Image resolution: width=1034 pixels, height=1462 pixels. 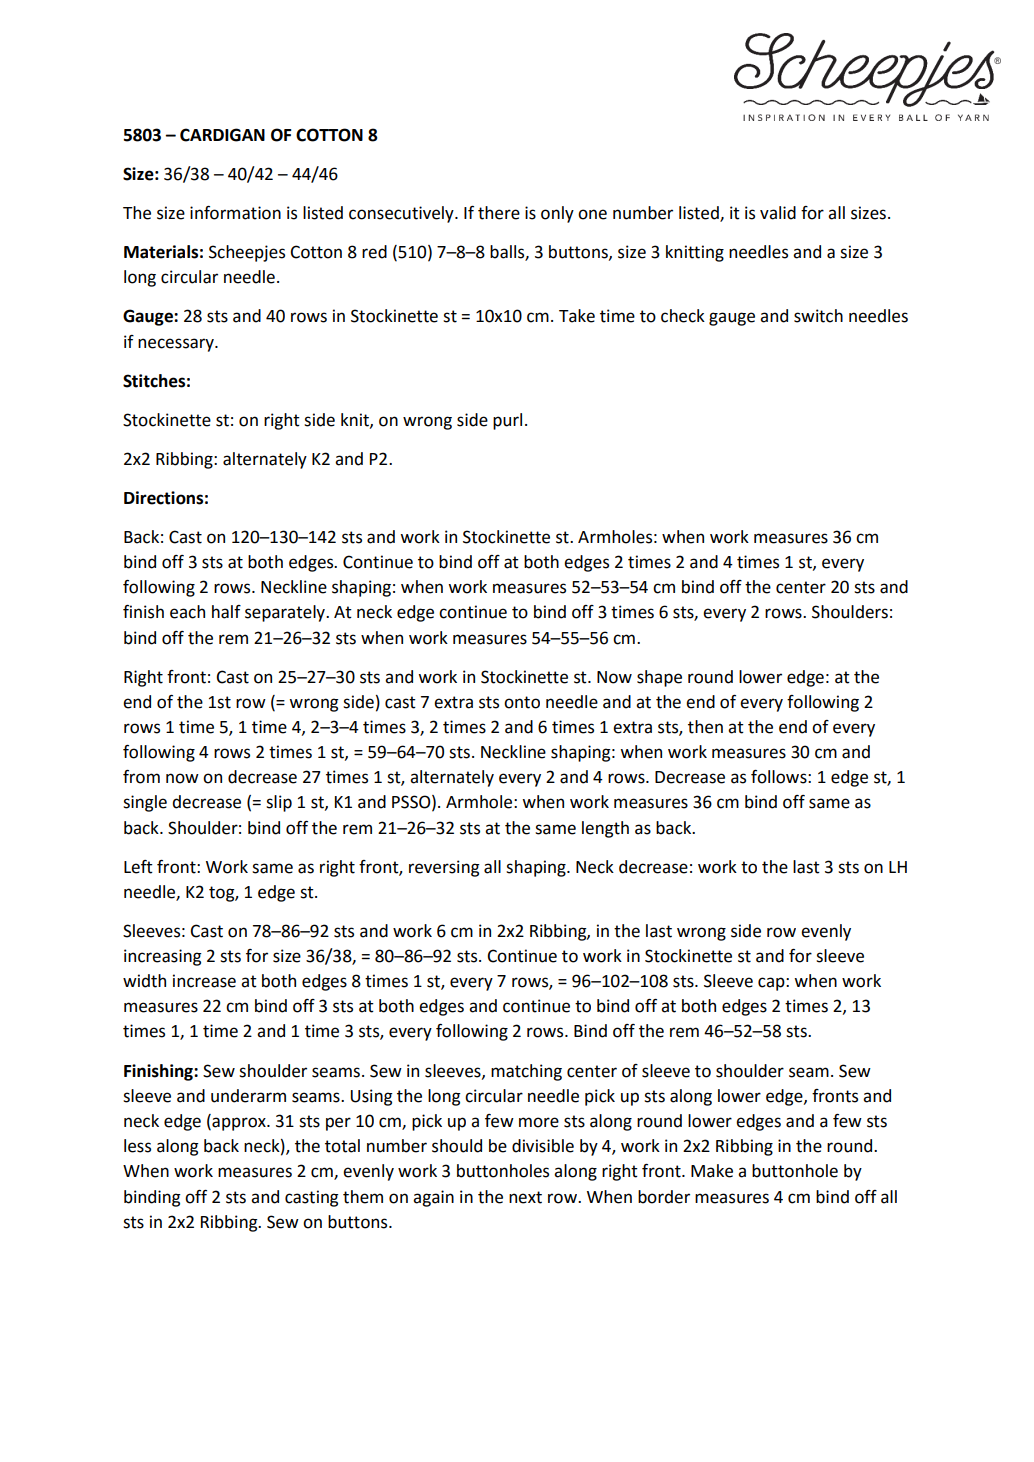 I want to click on again, so click(x=433, y=1198).
